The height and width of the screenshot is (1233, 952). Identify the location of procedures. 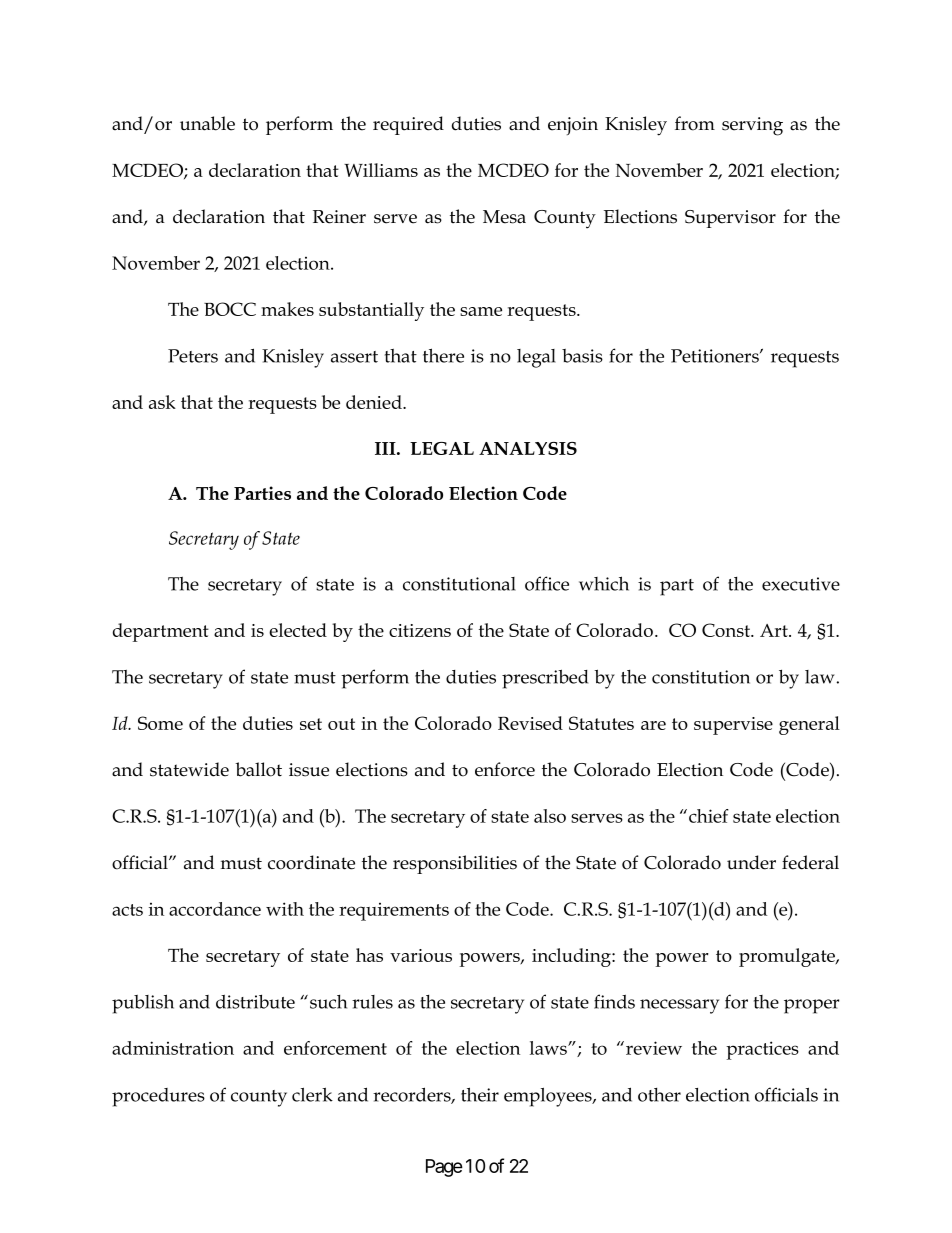
(158, 1097).
